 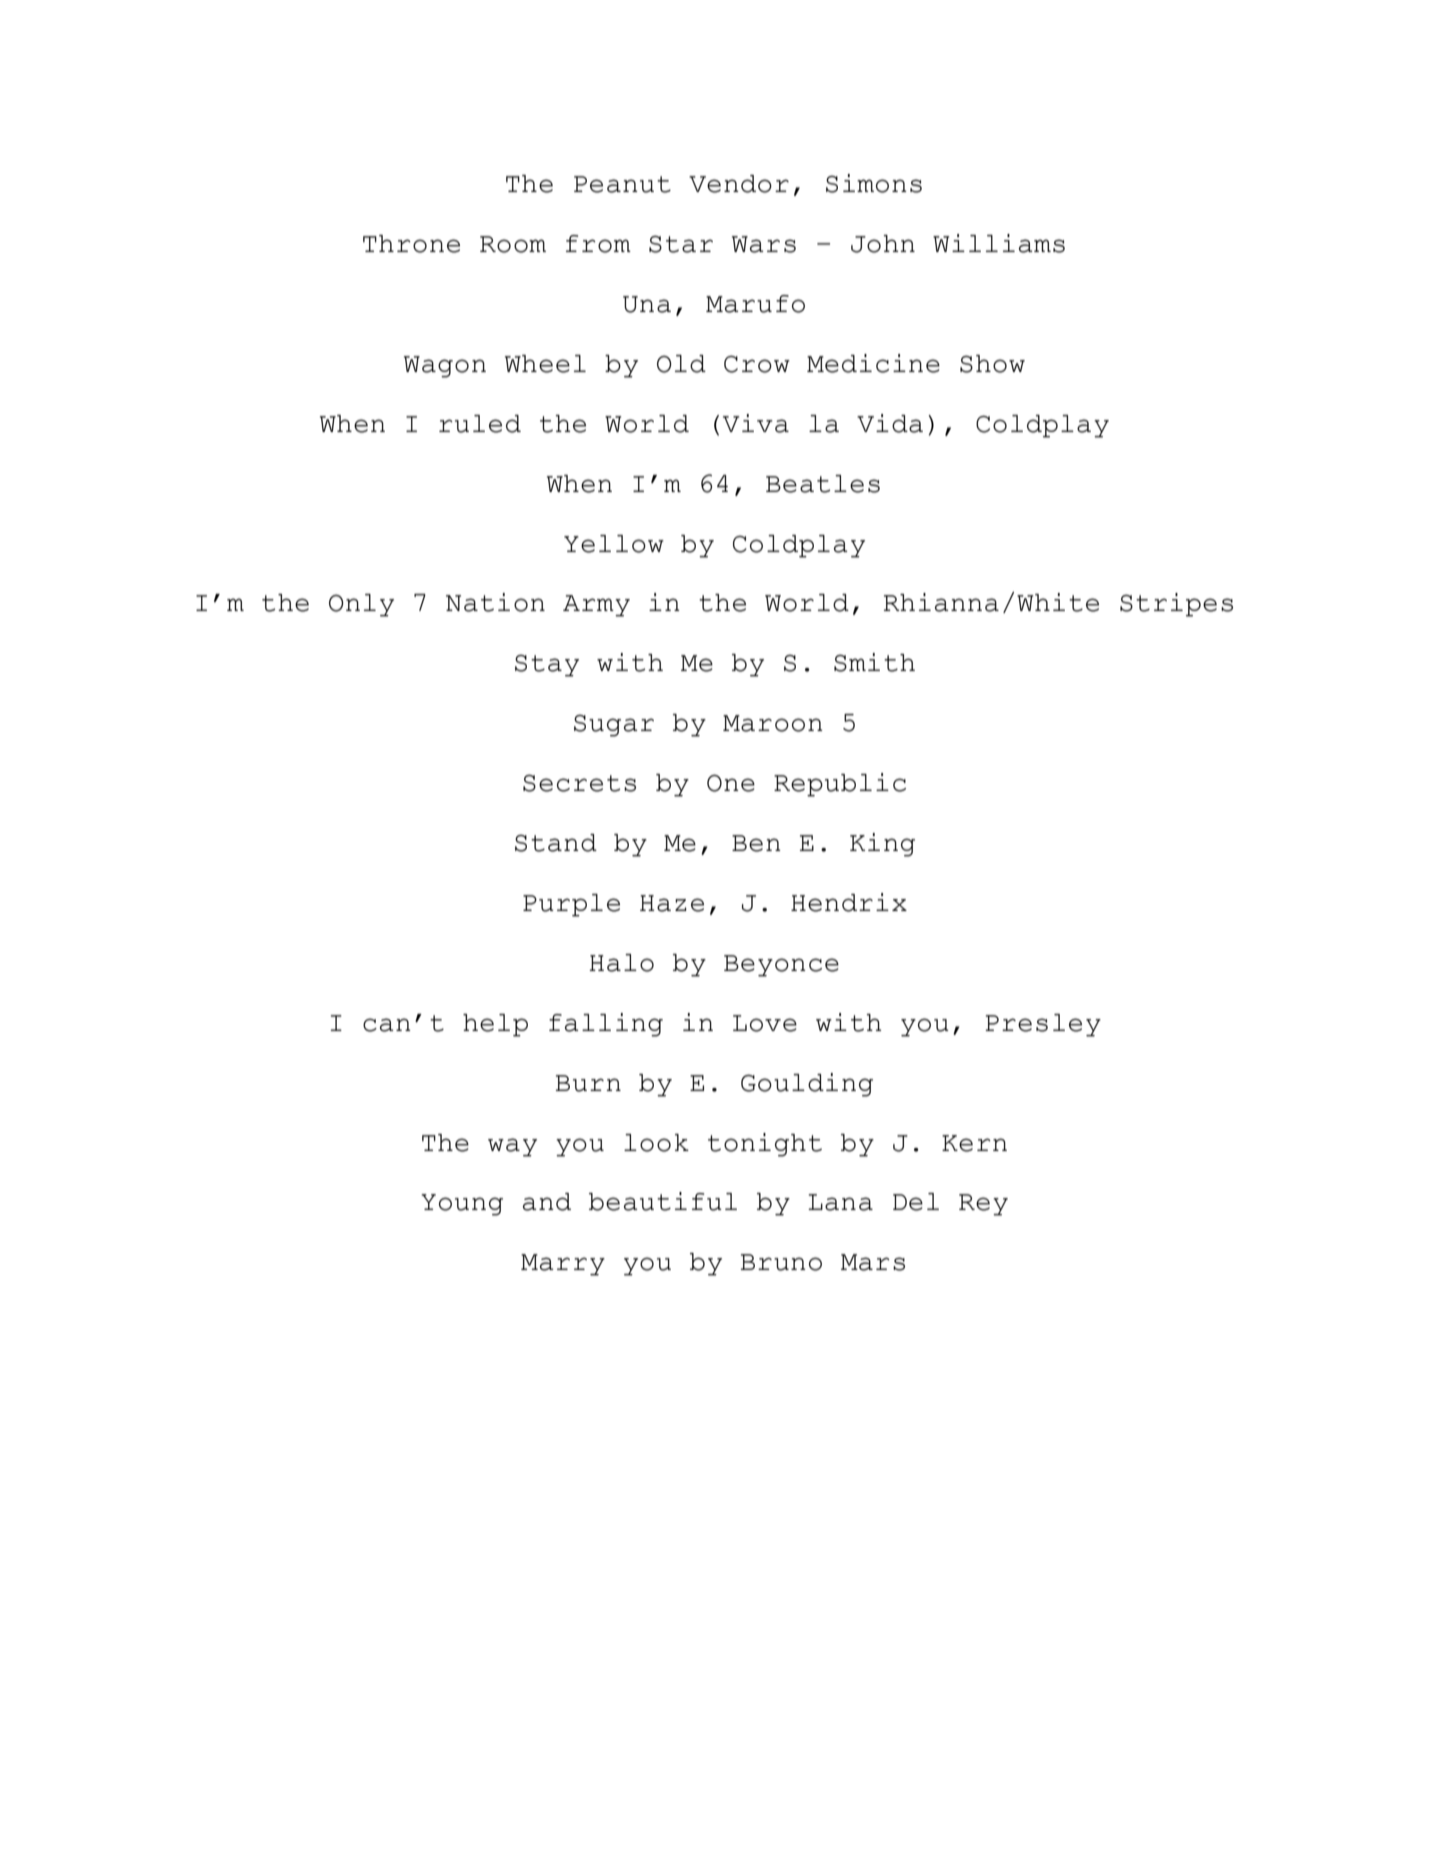 I want to click on Stripes, so click(x=1176, y=605).
